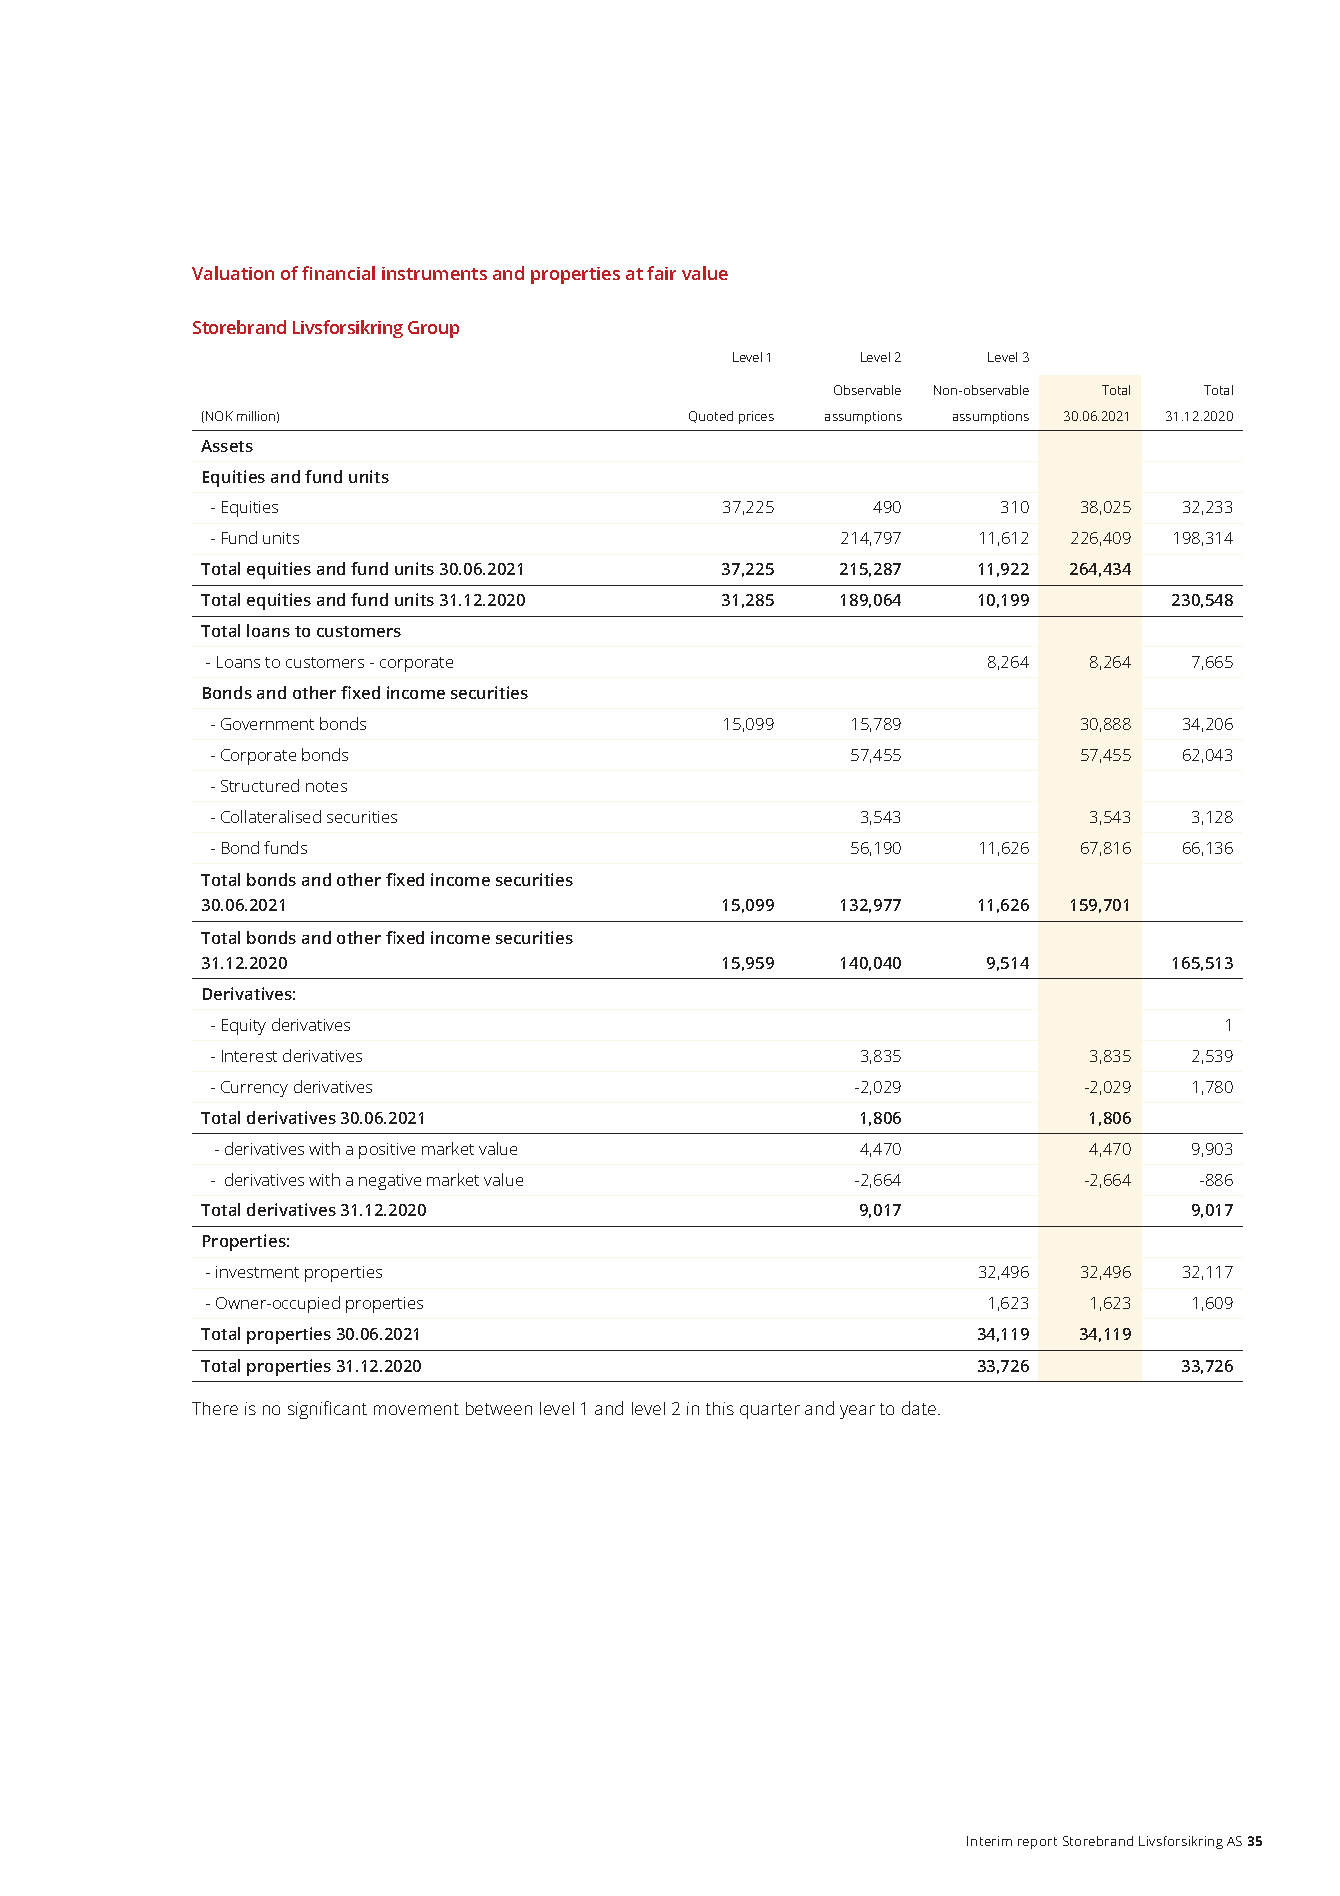 The width and height of the screenshot is (1340, 1896). What do you see at coordinates (327, 1410) in the screenshot?
I see `significant` at bounding box center [327, 1410].
